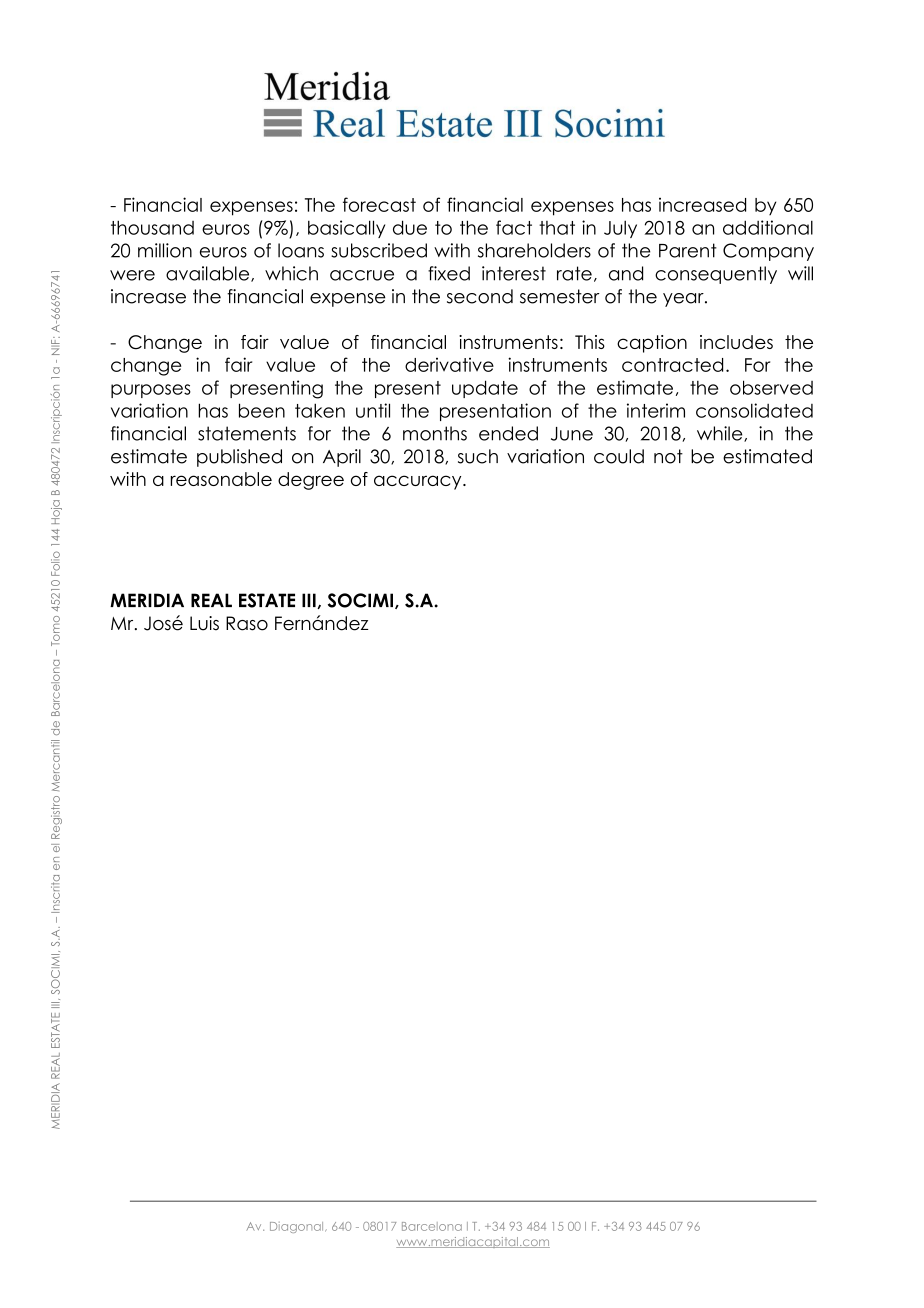  Describe the element at coordinates (419, 482) in the screenshot. I see `accuracy` at that location.
